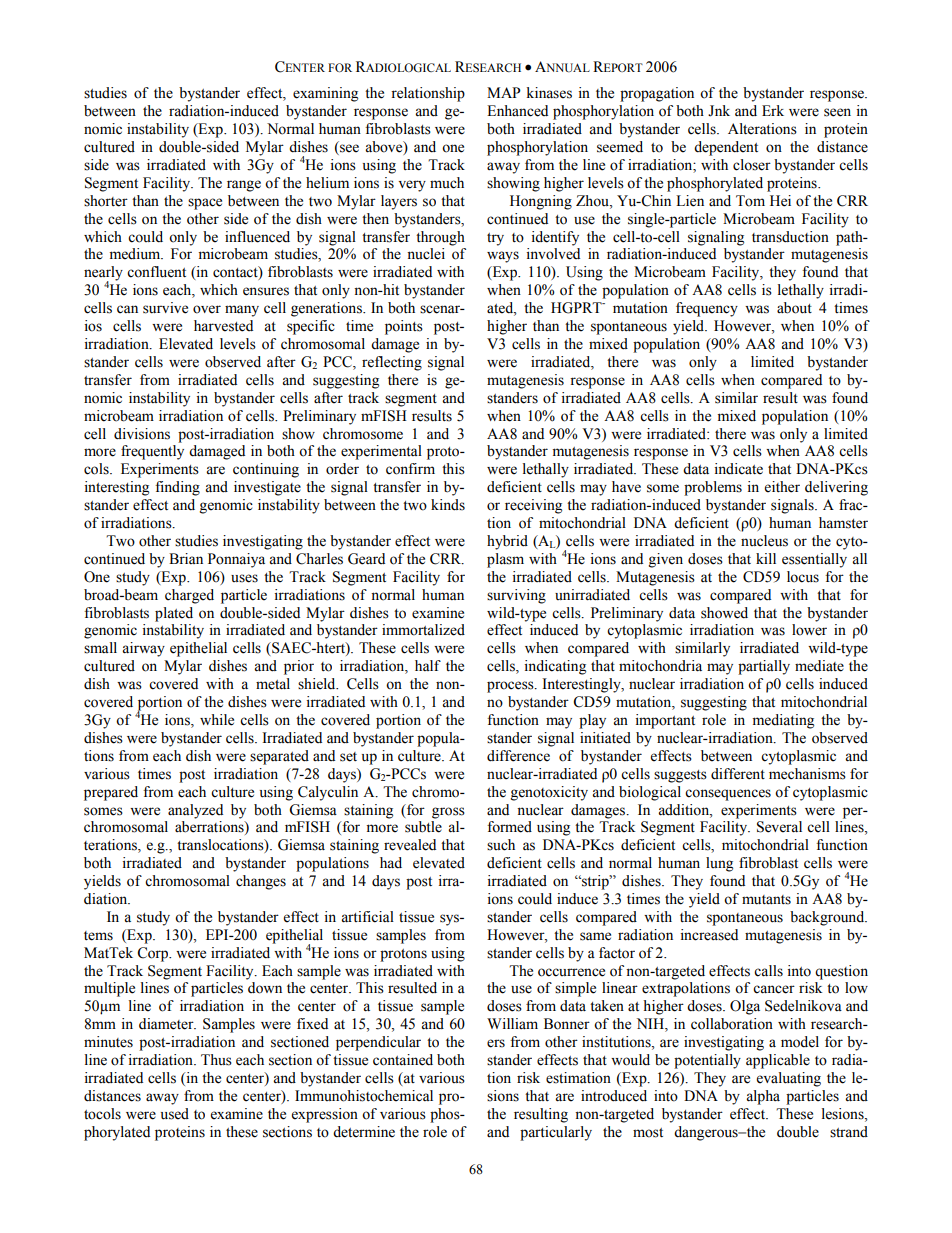 This screenshot has height=1233, width=952. I want to click on Enhanced, so click(517, 111).
